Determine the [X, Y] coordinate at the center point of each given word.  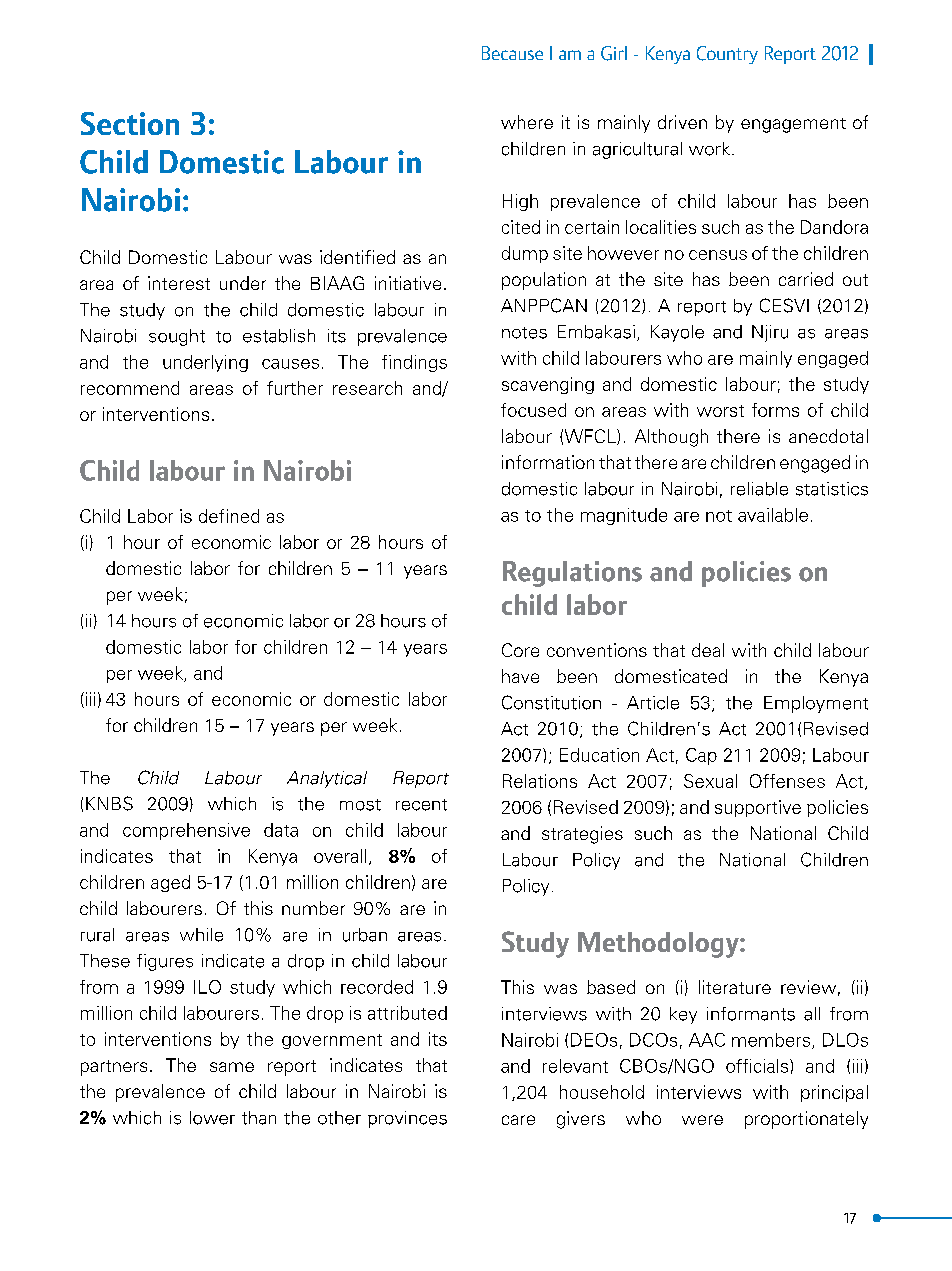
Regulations [572, 574]
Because [512, 53]
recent [421, 805]
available [773, 515]
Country [727, 55]
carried [806, 279]
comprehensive [186, 831]
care [518, 1120]
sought [177, 337]
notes [524, 333]
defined [229, 516]
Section [130, 123]
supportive [758, 808]
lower [212, 1118]
